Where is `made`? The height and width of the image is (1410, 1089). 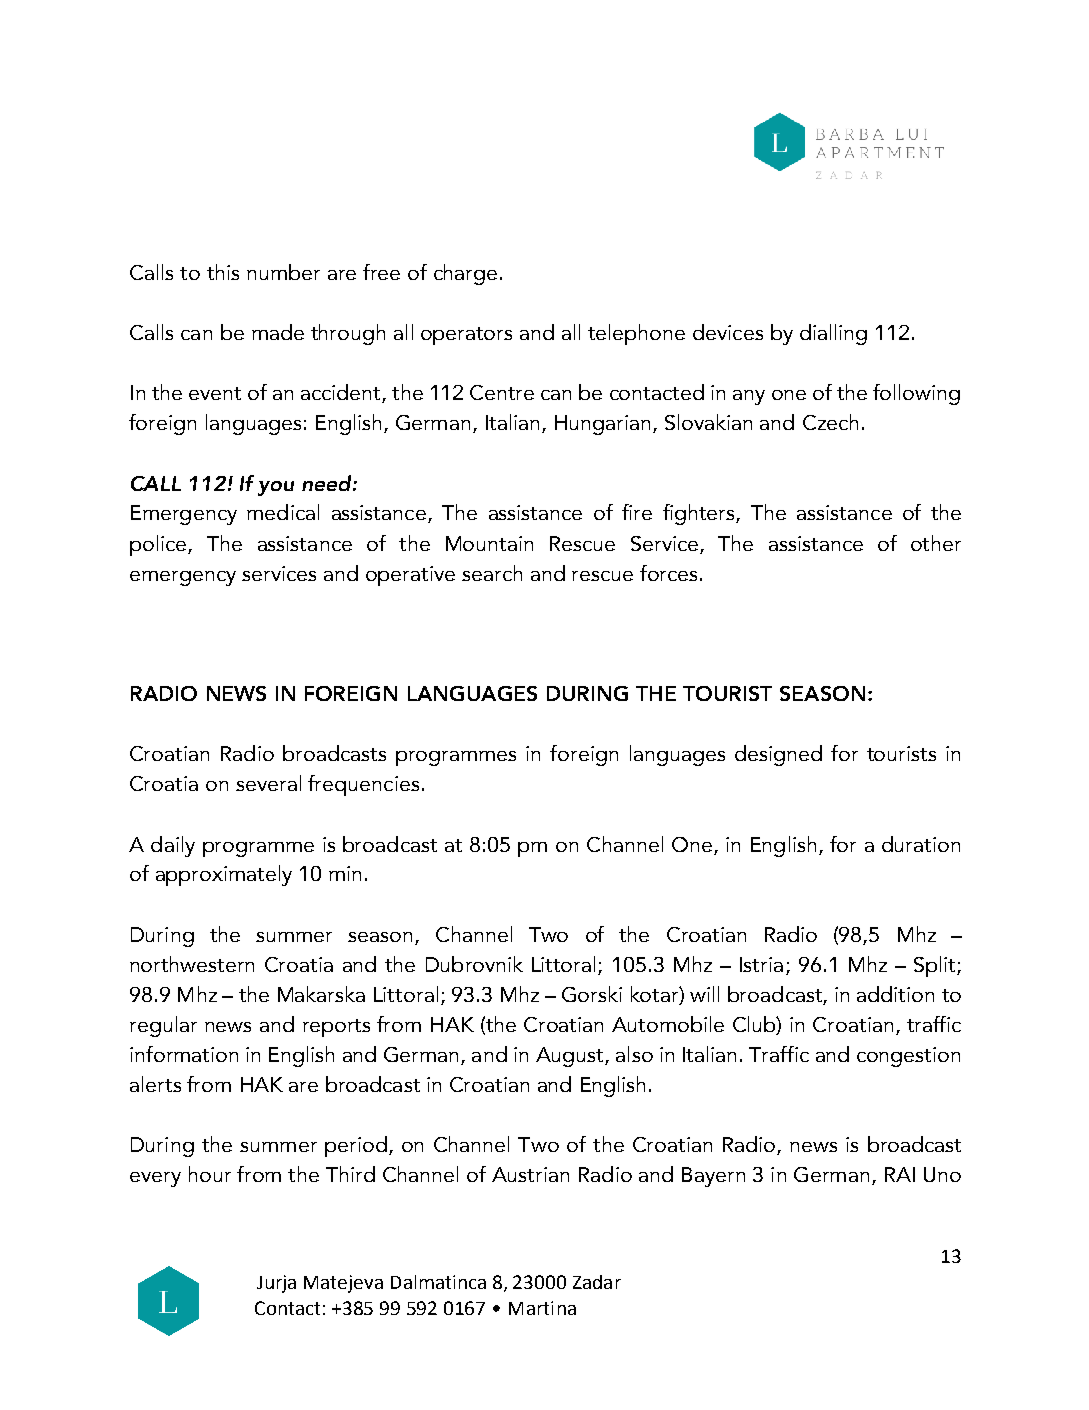 made is located at coordinates (278, 332).
